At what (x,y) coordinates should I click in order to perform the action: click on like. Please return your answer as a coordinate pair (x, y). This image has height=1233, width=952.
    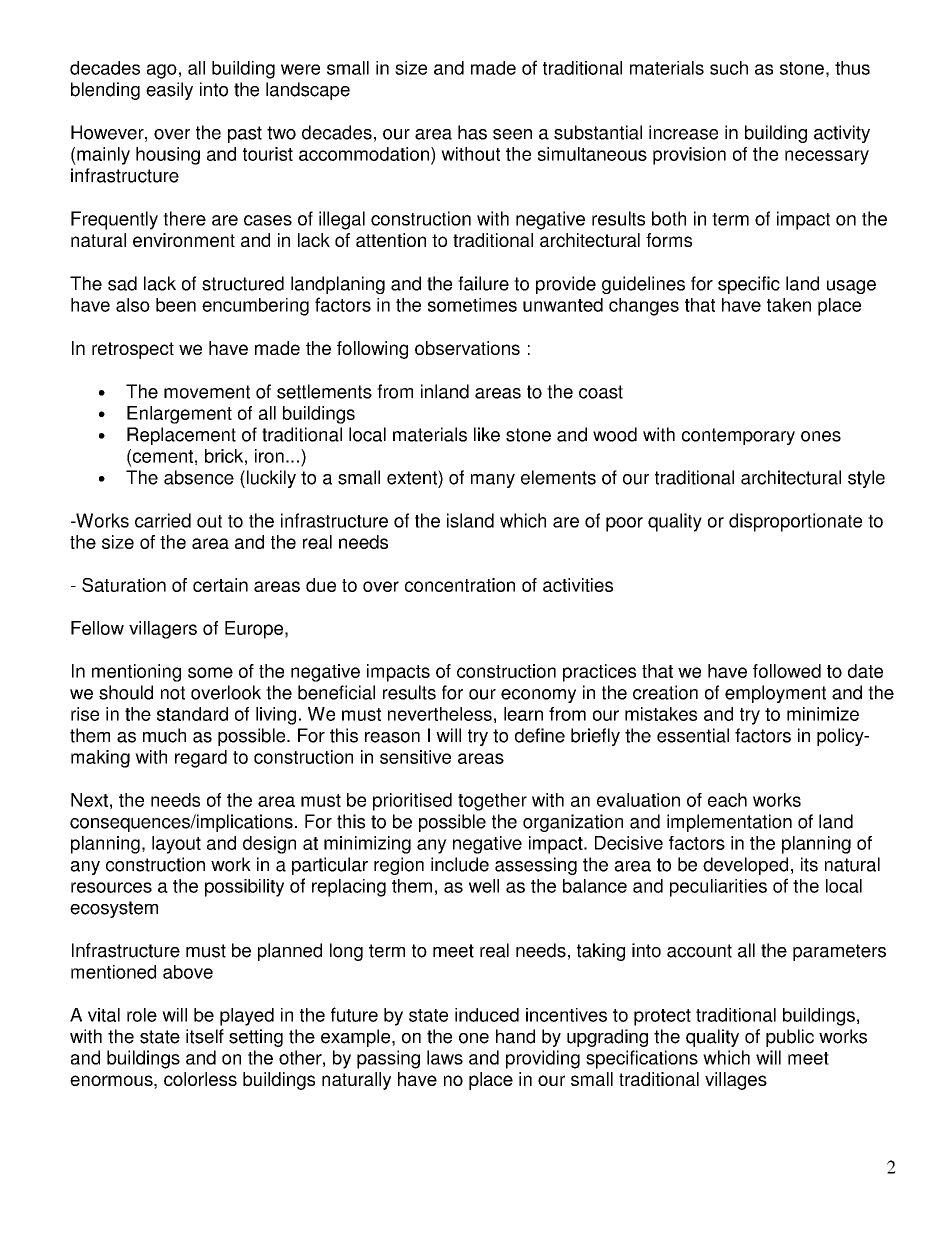
    Looking at the image, I should click on (487, 434).
